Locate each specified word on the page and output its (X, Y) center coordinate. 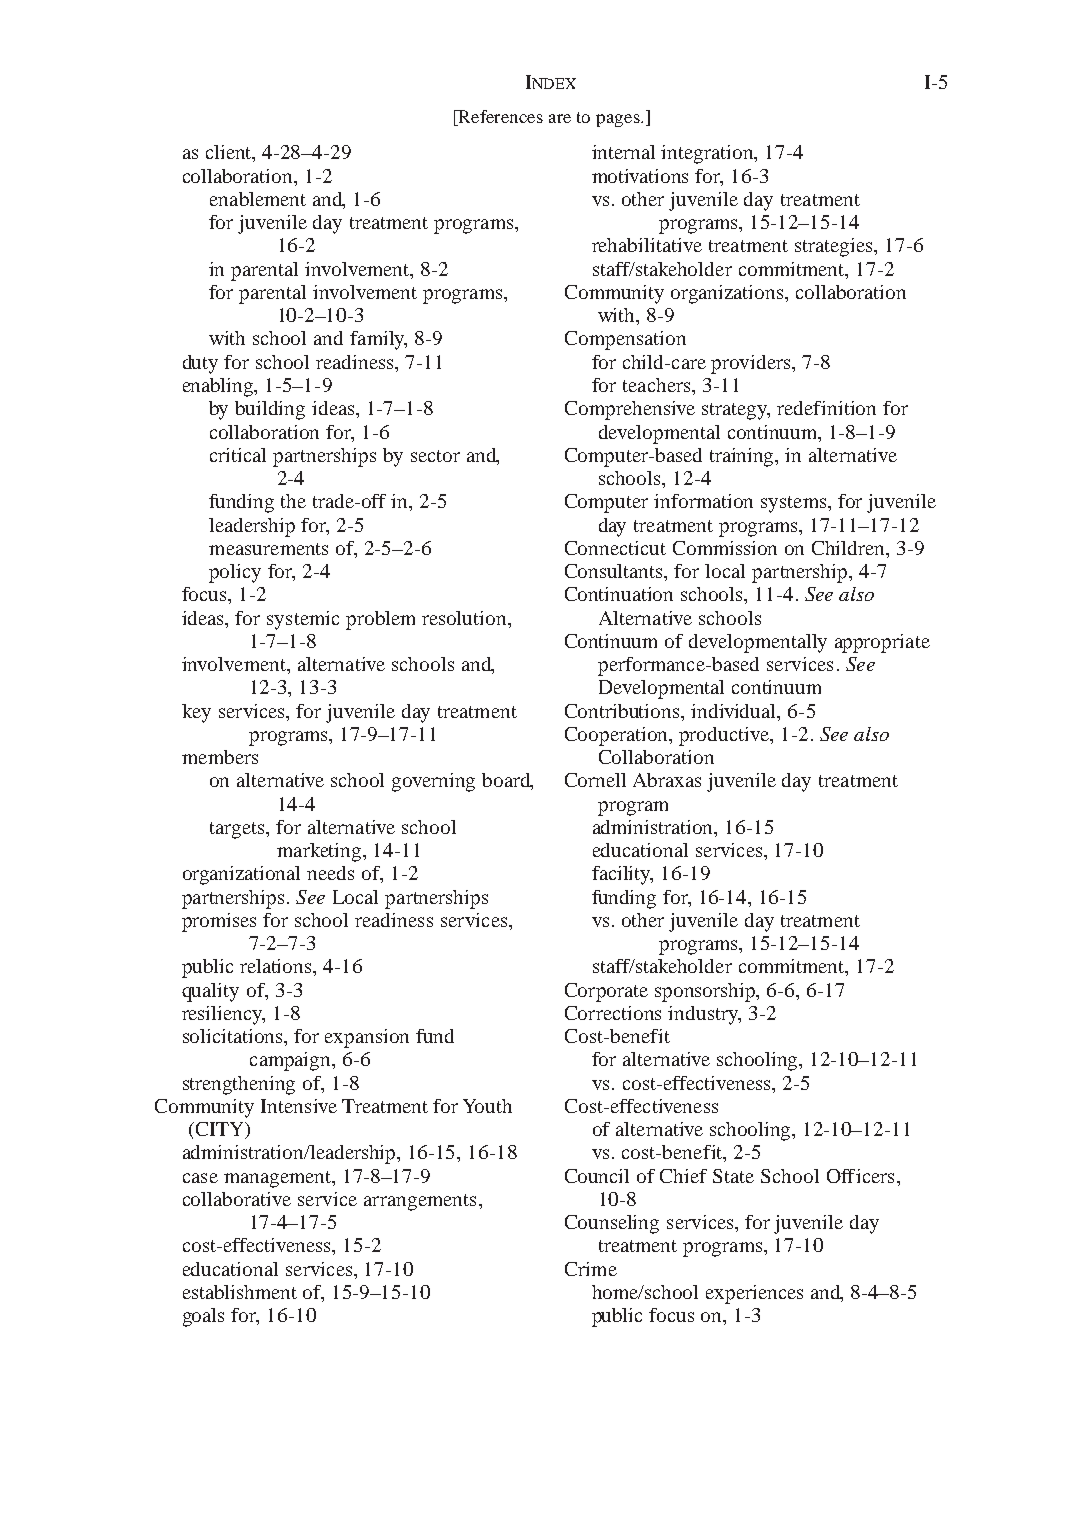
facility (622, 875)
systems (795, 504)
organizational (241, 875)
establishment (240, 1292)
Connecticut (615, 548)
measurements (268, 549)
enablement (258, 199)
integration (708, 154)
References (499, 118)
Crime (591, 1269)
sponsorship (706, 992)
